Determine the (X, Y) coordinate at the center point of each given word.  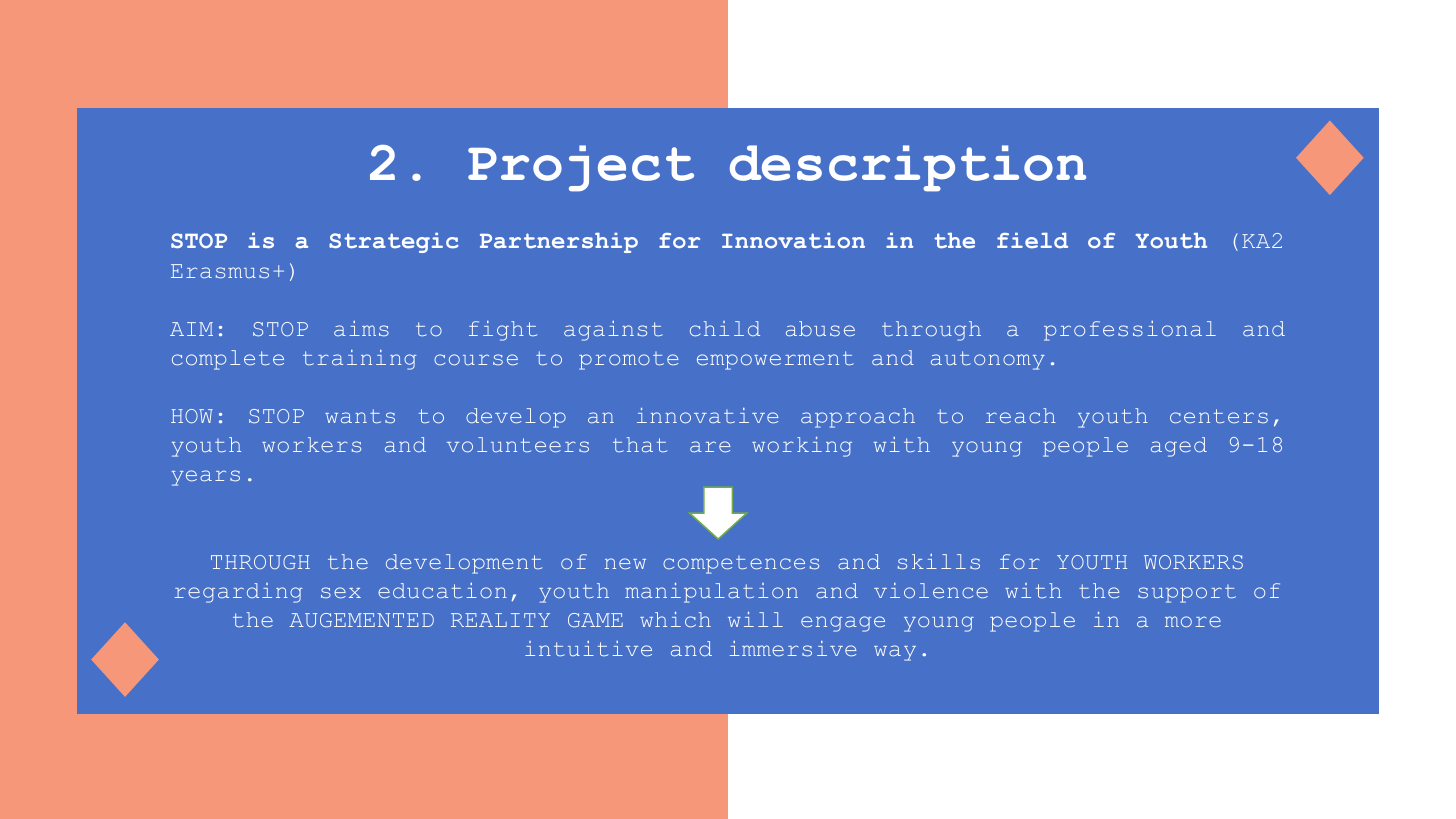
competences (741, 565)
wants (360, 416)
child (725, 328)
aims (361, 328)
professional (1130, 331)
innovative (707, 415)
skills (939, 561)
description (908, 168)
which (675, 619)
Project (581, 168)
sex (341, 592)
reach (1021, 415)
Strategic (394, 243)
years (206, 478)
